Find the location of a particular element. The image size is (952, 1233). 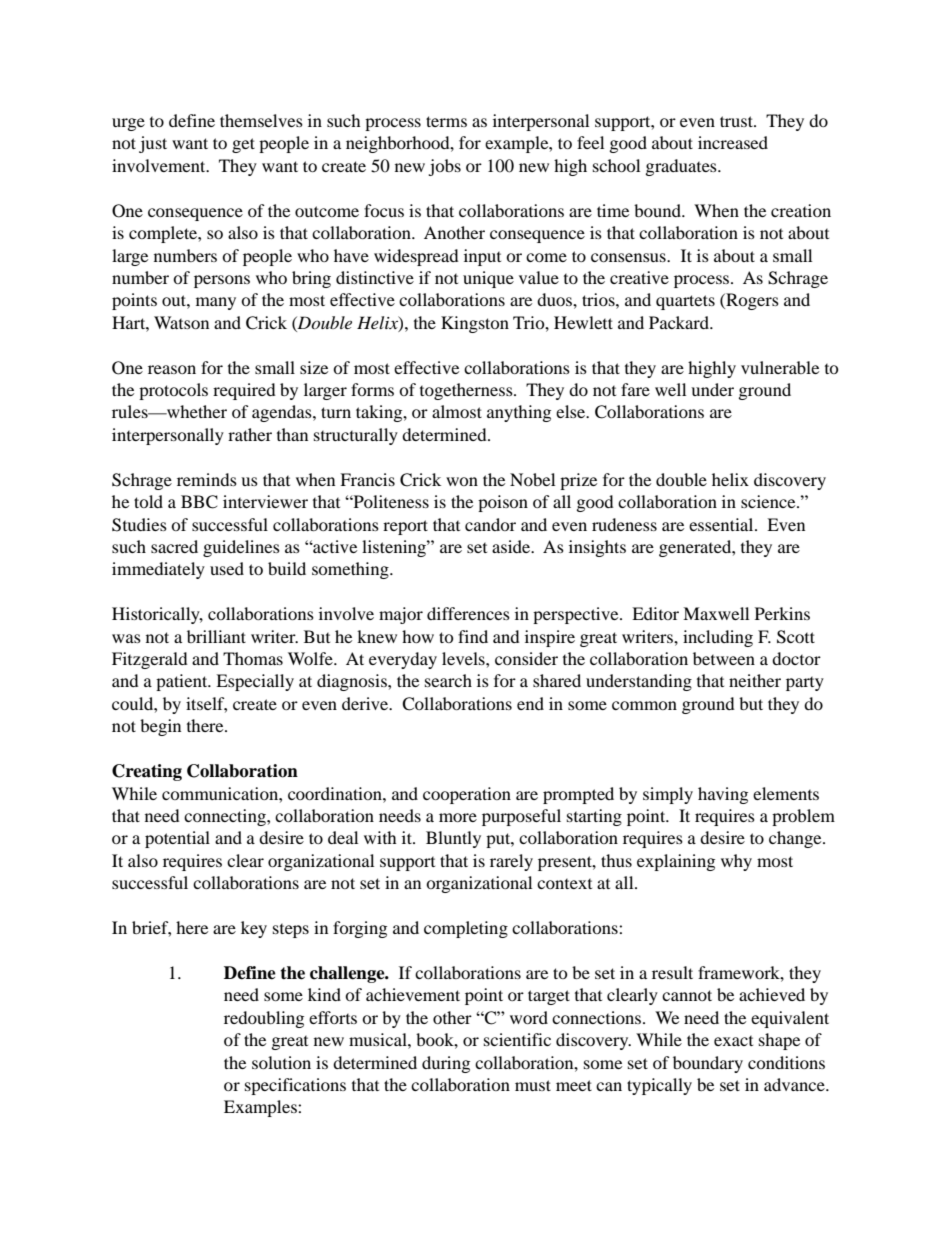

solution is located at coordinates (281, 1062).
